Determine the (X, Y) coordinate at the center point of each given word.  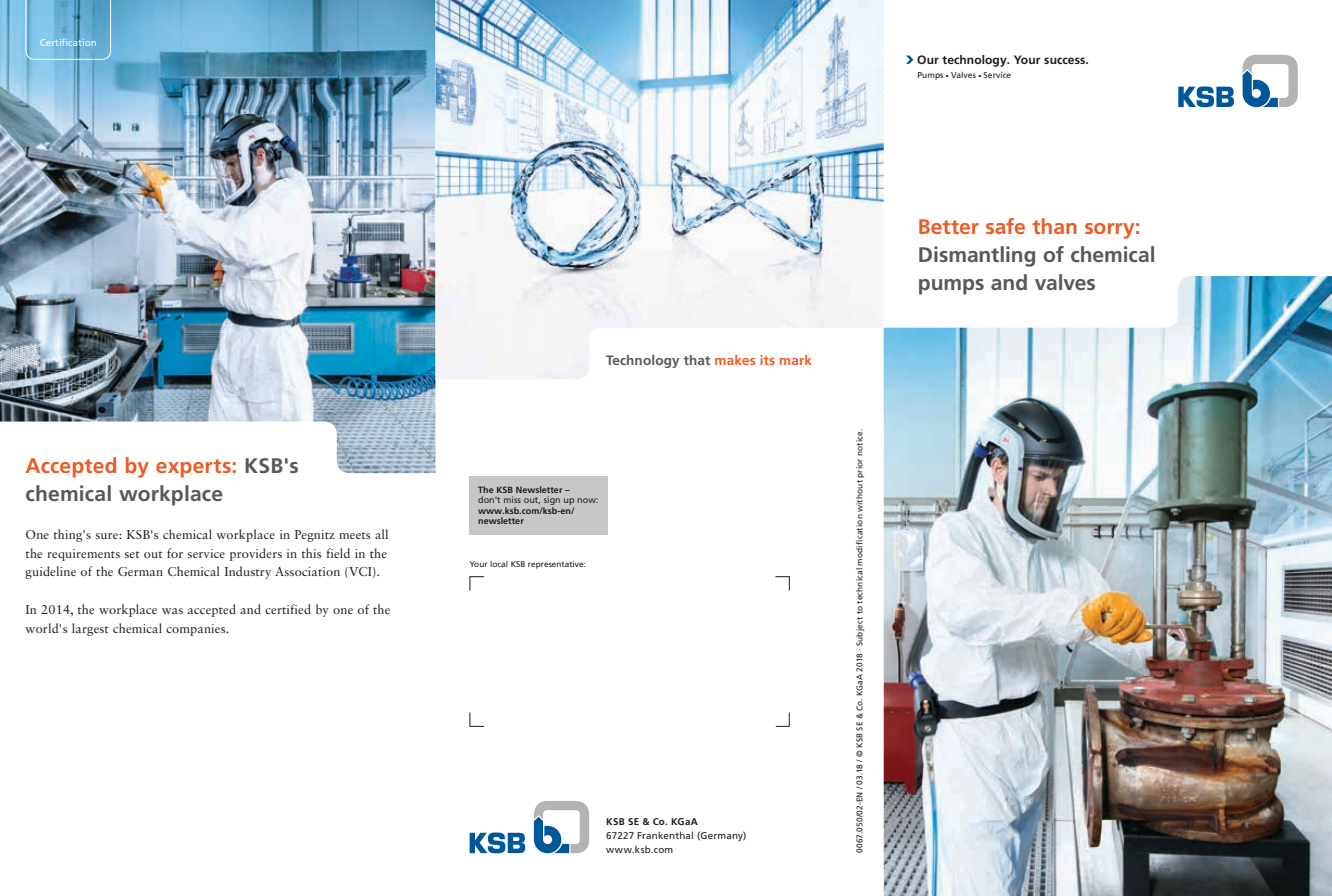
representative (556, 565)
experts (193, 468)
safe (1005, 226)
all (381, 534)
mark (796, 360)
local (499, 564)
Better (949, 226)
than (1054, 226)
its (767, 360)
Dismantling (977, 256)
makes (735, 360)
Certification (68, 42)
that (697, 360)
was (172, 611)
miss (512, 499)
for (175, 553)
